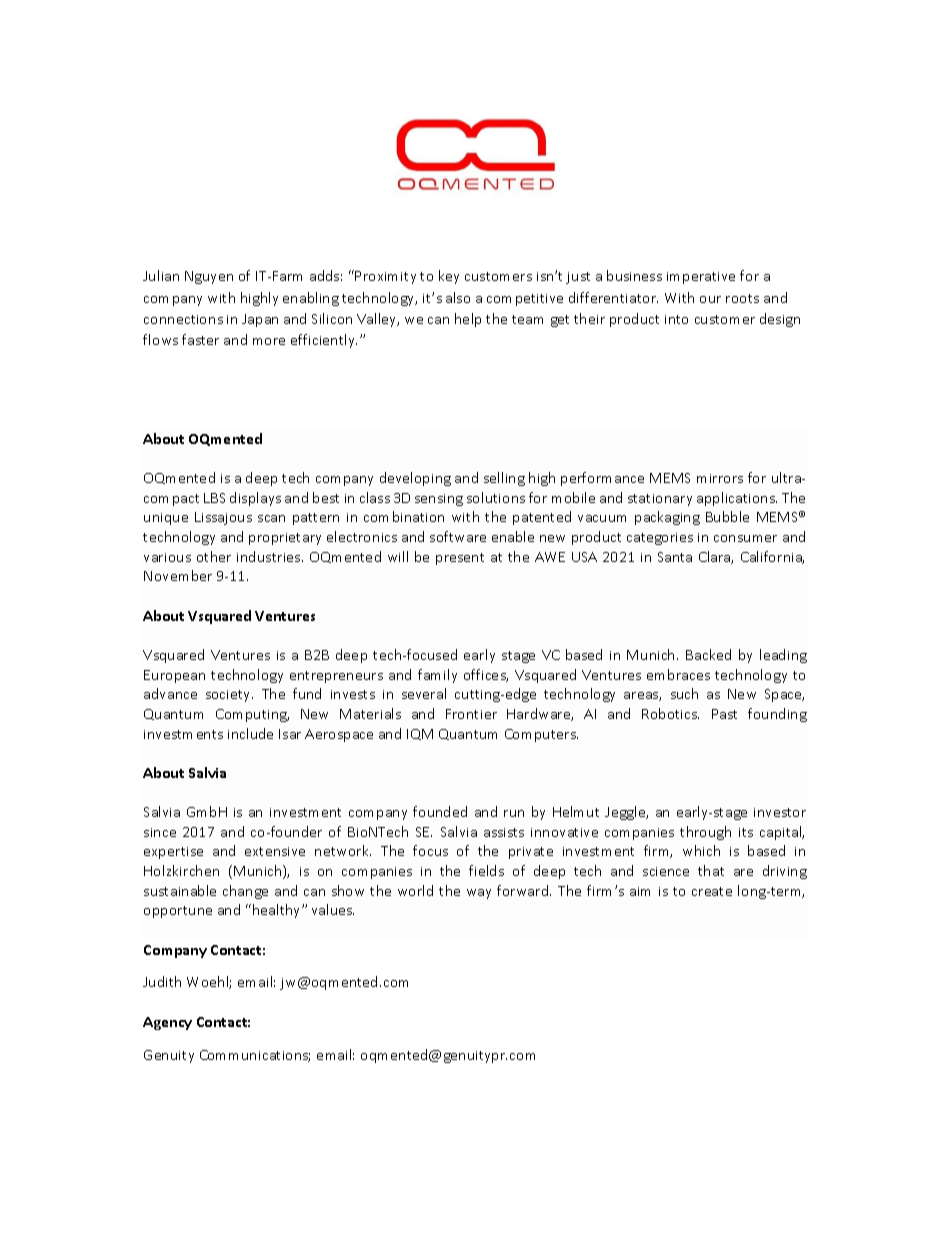 This screenshot has width=952, height=1233. I want to click on Communications, so click(255, 1056).
